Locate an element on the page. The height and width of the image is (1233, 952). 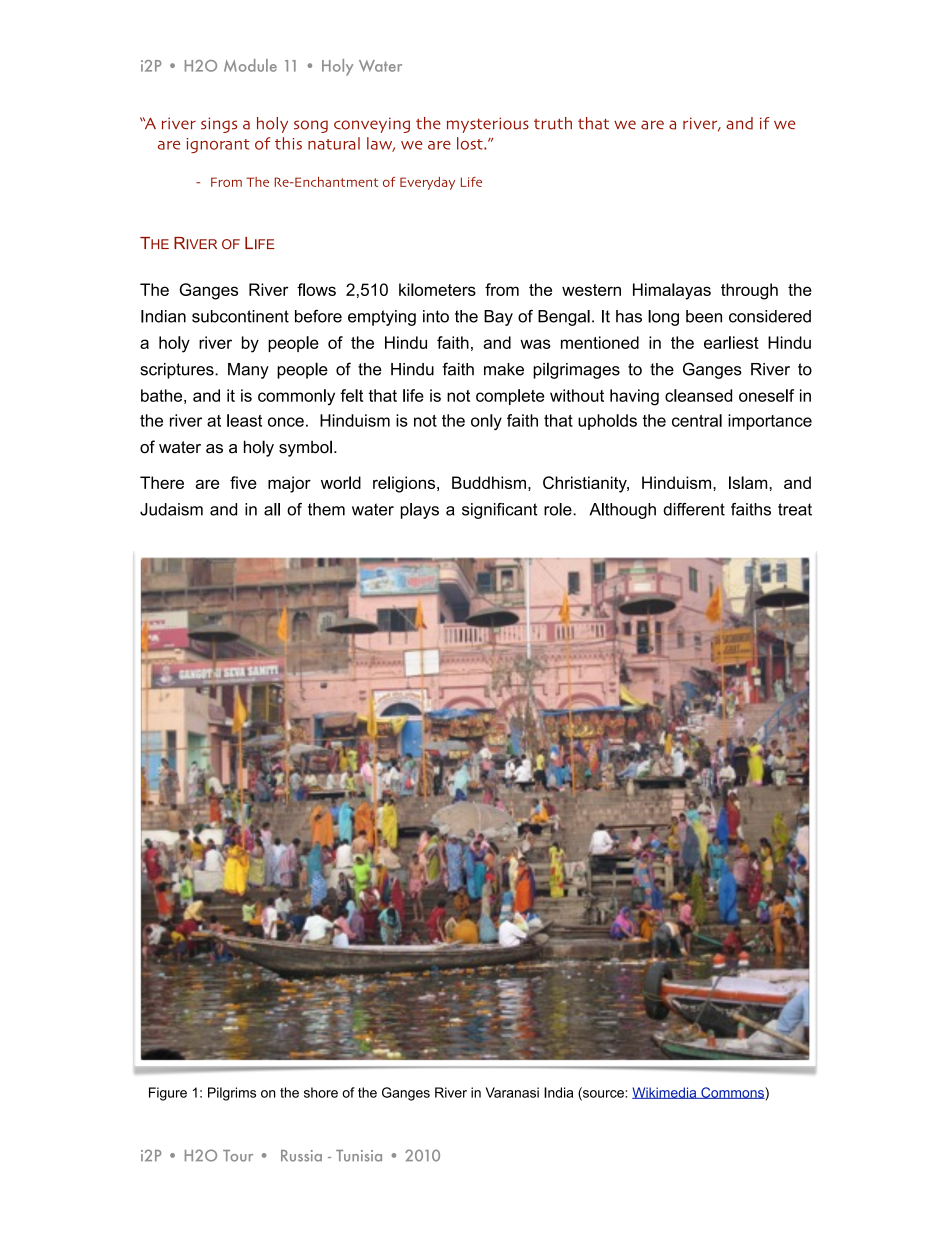
five is located at coordinates (243, 482).
